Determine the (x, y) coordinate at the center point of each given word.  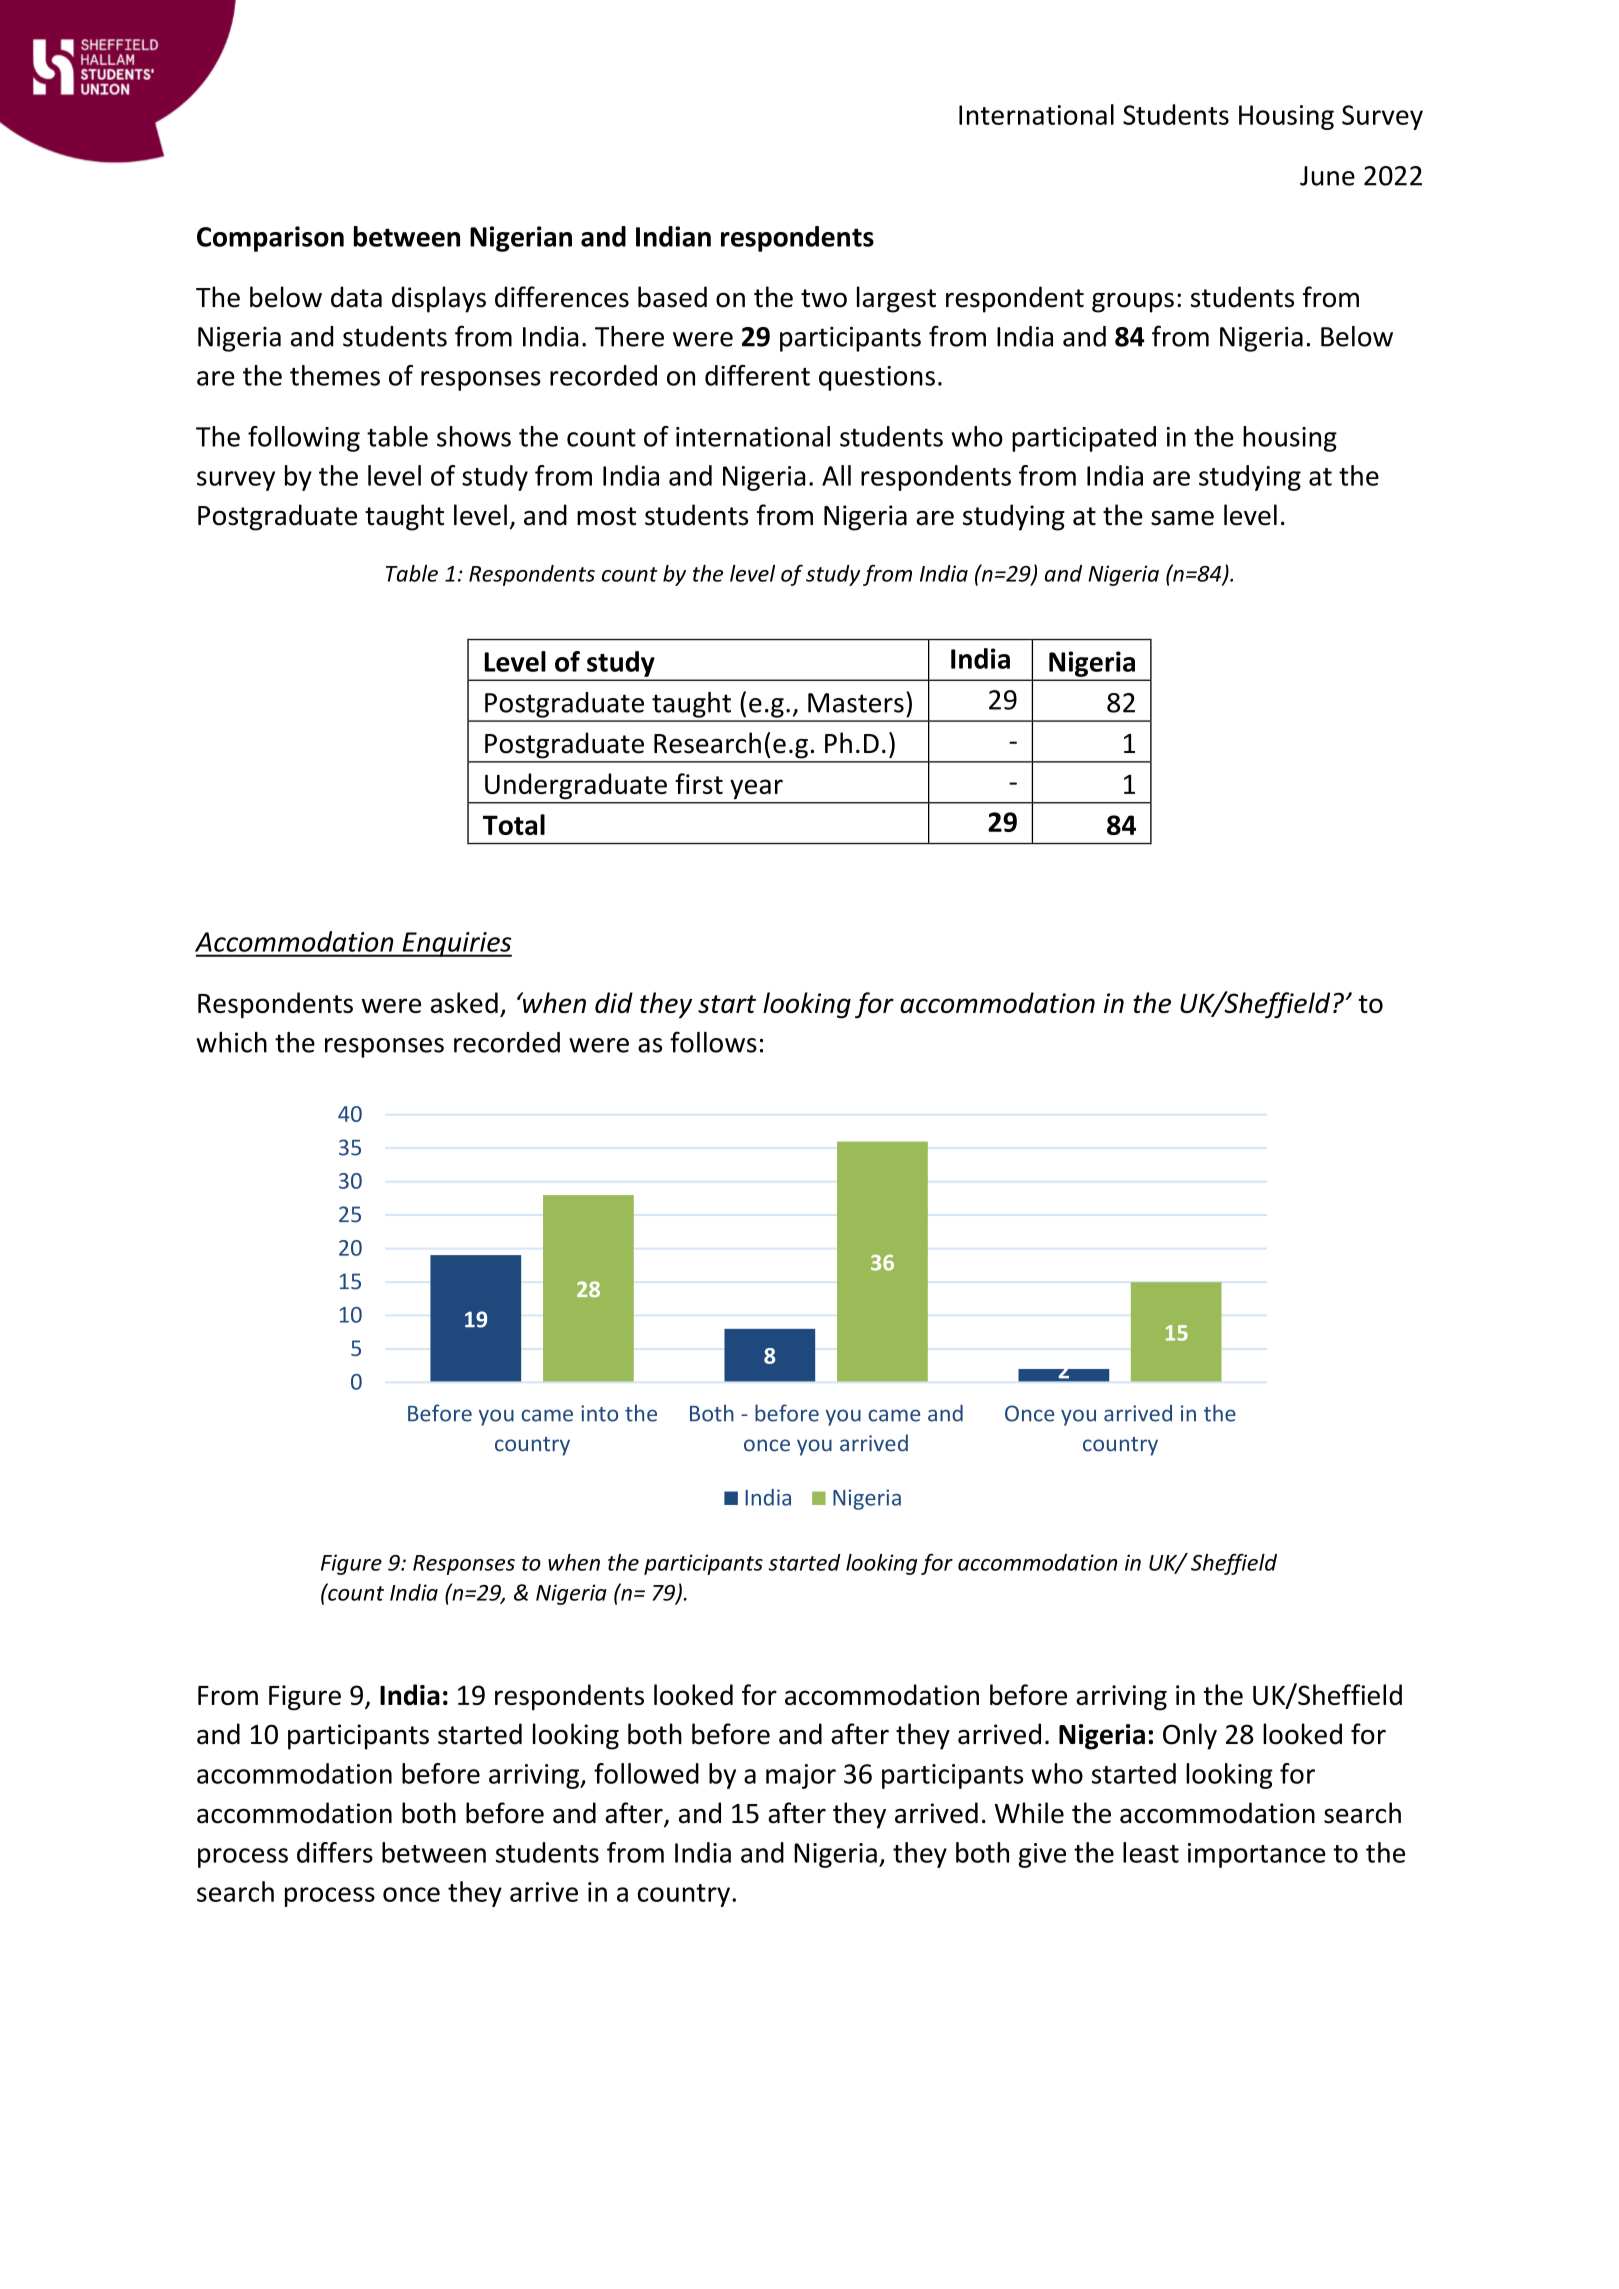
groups (1133, 302)
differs (335, 1852)
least (1151, 1852)
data (356, 297)
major (801, 1776)
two (824, 298)
